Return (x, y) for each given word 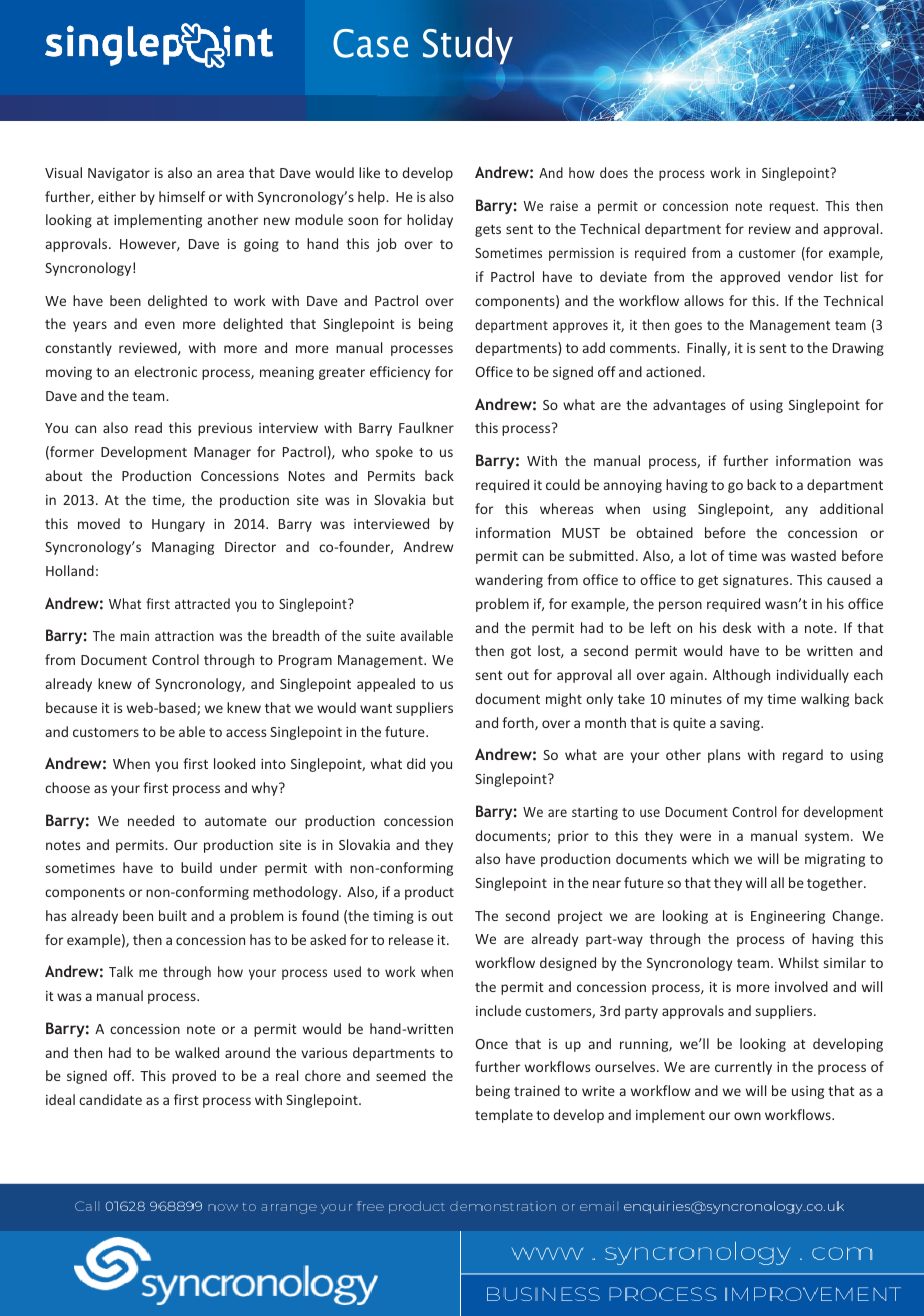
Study (468, 46)
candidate (110, 1099)
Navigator (119, 174)
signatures (757, 581)
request (793, 208)
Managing (183, 548)
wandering (509, 581)
